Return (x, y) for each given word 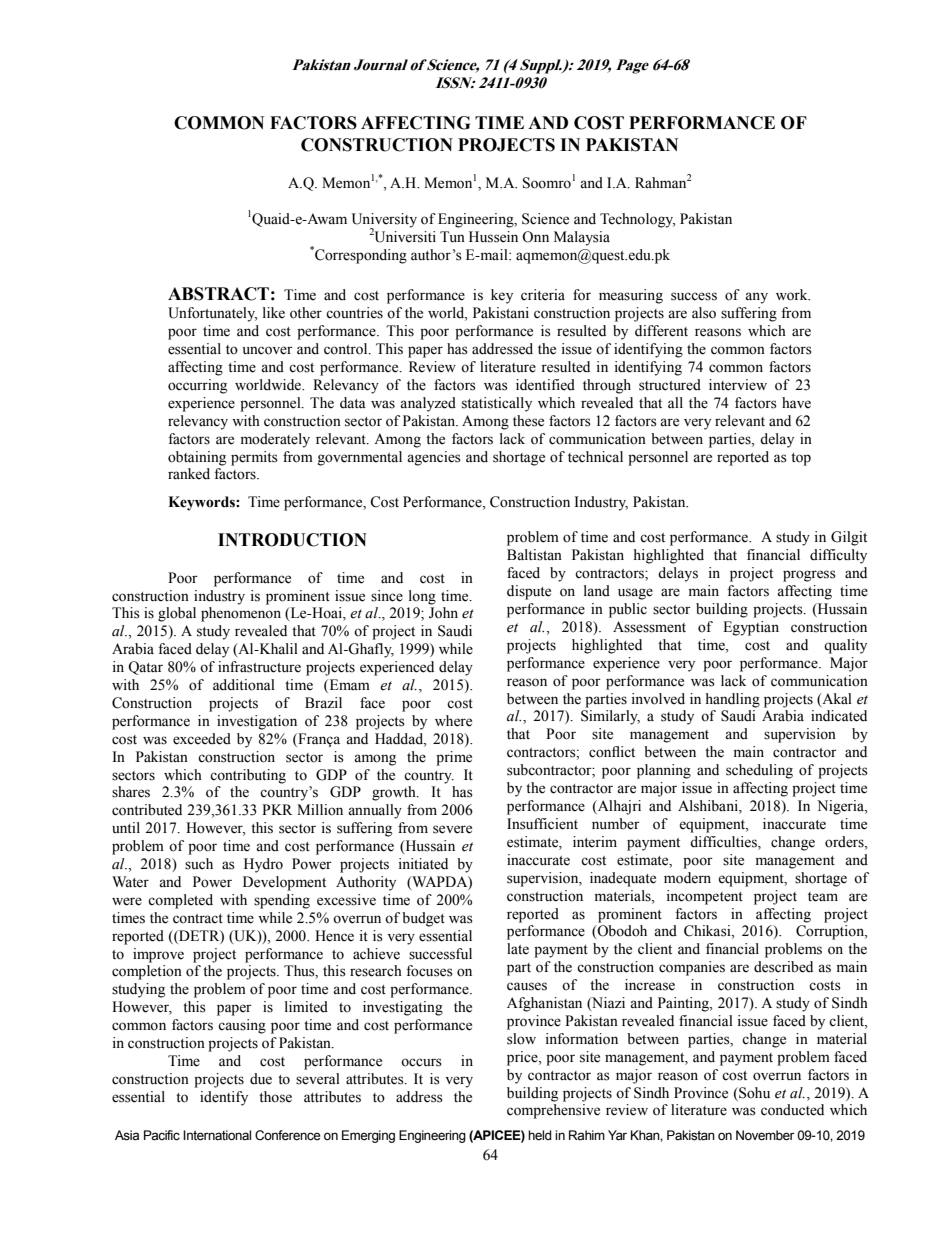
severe (452, 829)
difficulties (724, 842)
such (199, 864)
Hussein (493, 237)
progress (809, 576)
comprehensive (553, 1111)
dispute (529, 592)
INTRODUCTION (292, 540)
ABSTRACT (218, 294)
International (217, 1135)
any (756, 298)
